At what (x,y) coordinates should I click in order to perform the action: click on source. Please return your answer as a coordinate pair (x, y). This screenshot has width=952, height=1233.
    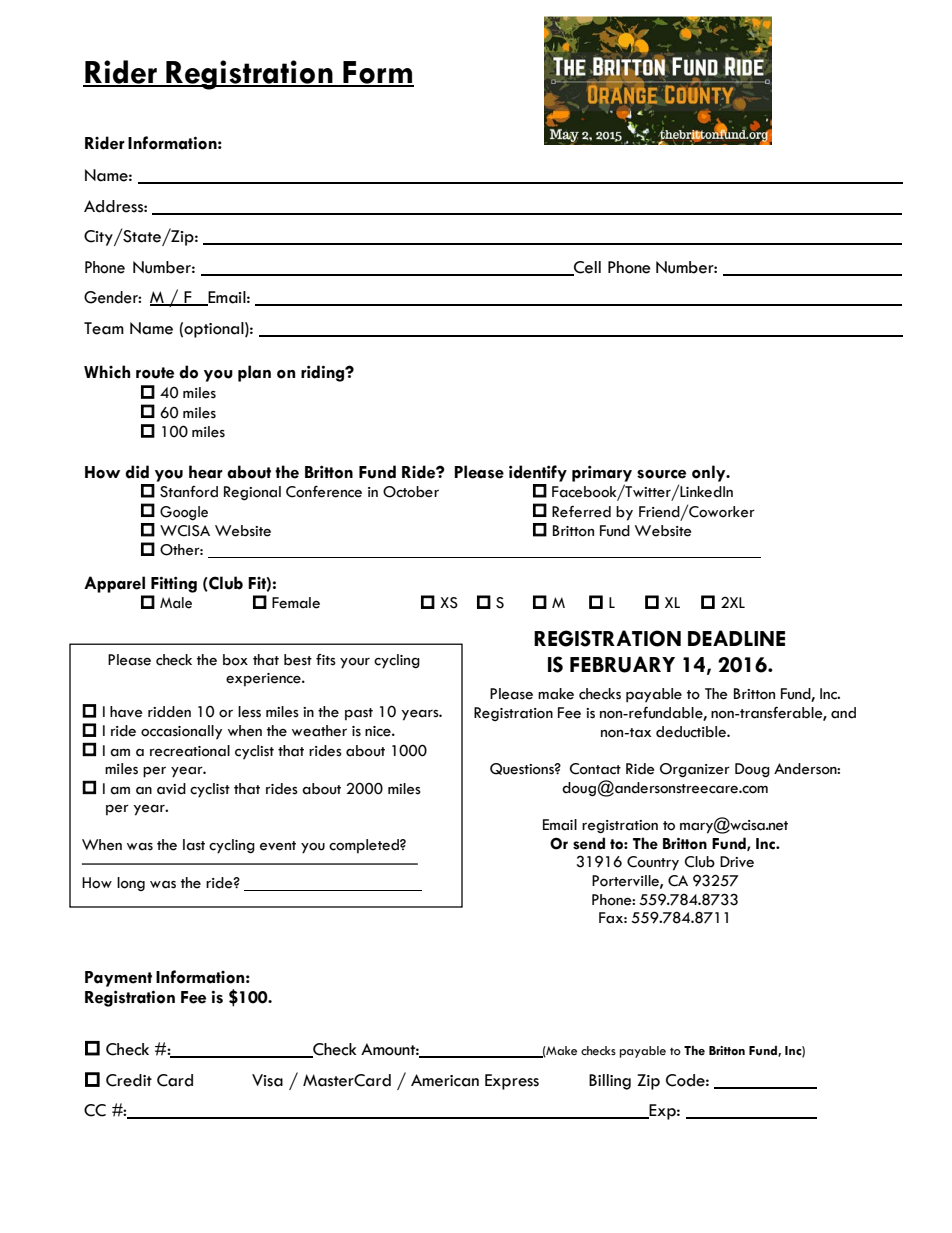
    Looking at the image, I should click on (661, 474).
